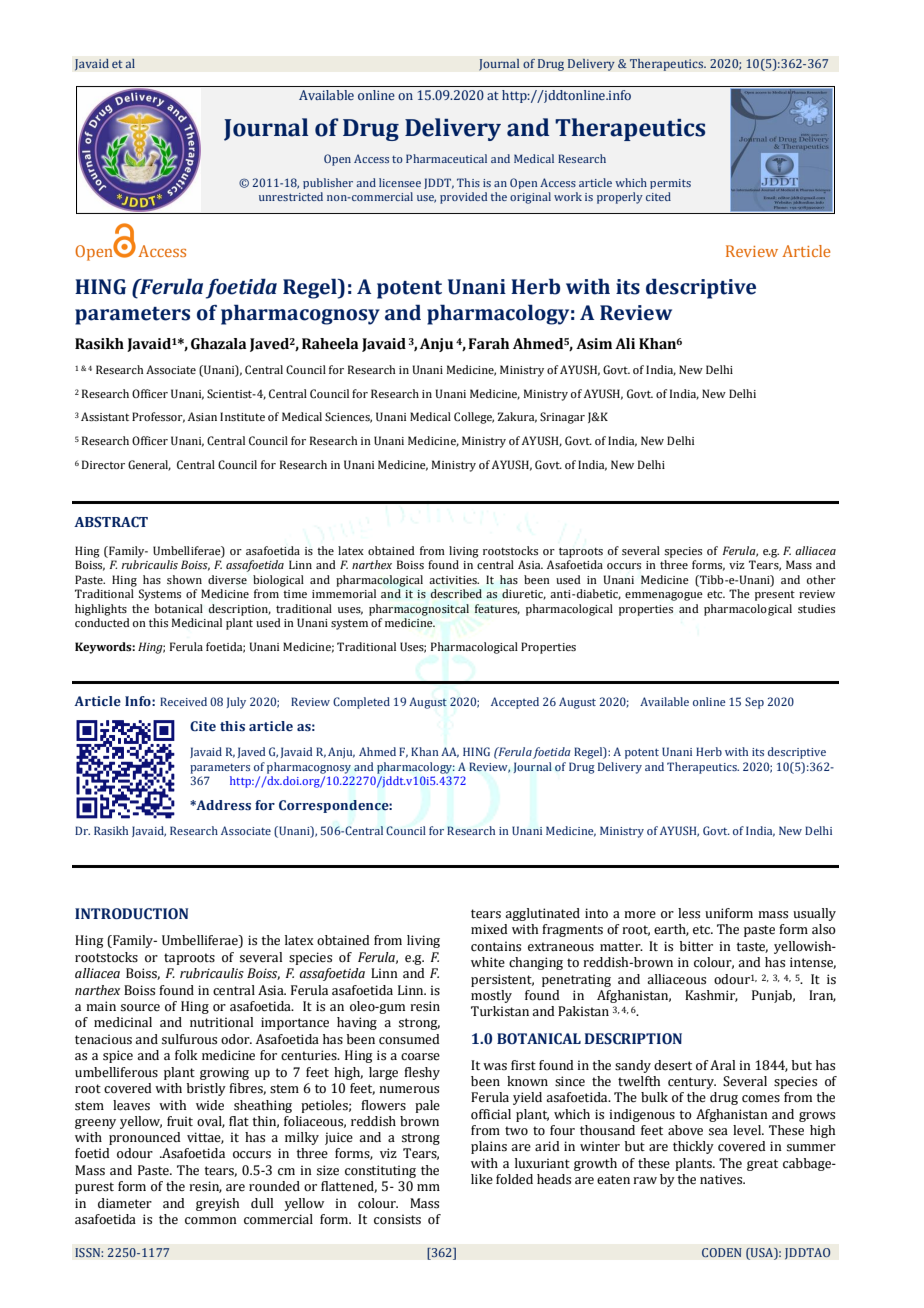 This screenshot has width=924, height=1308. Describe the element at coordinates (775, 596) in the screenshot. I see `present` at that location.
